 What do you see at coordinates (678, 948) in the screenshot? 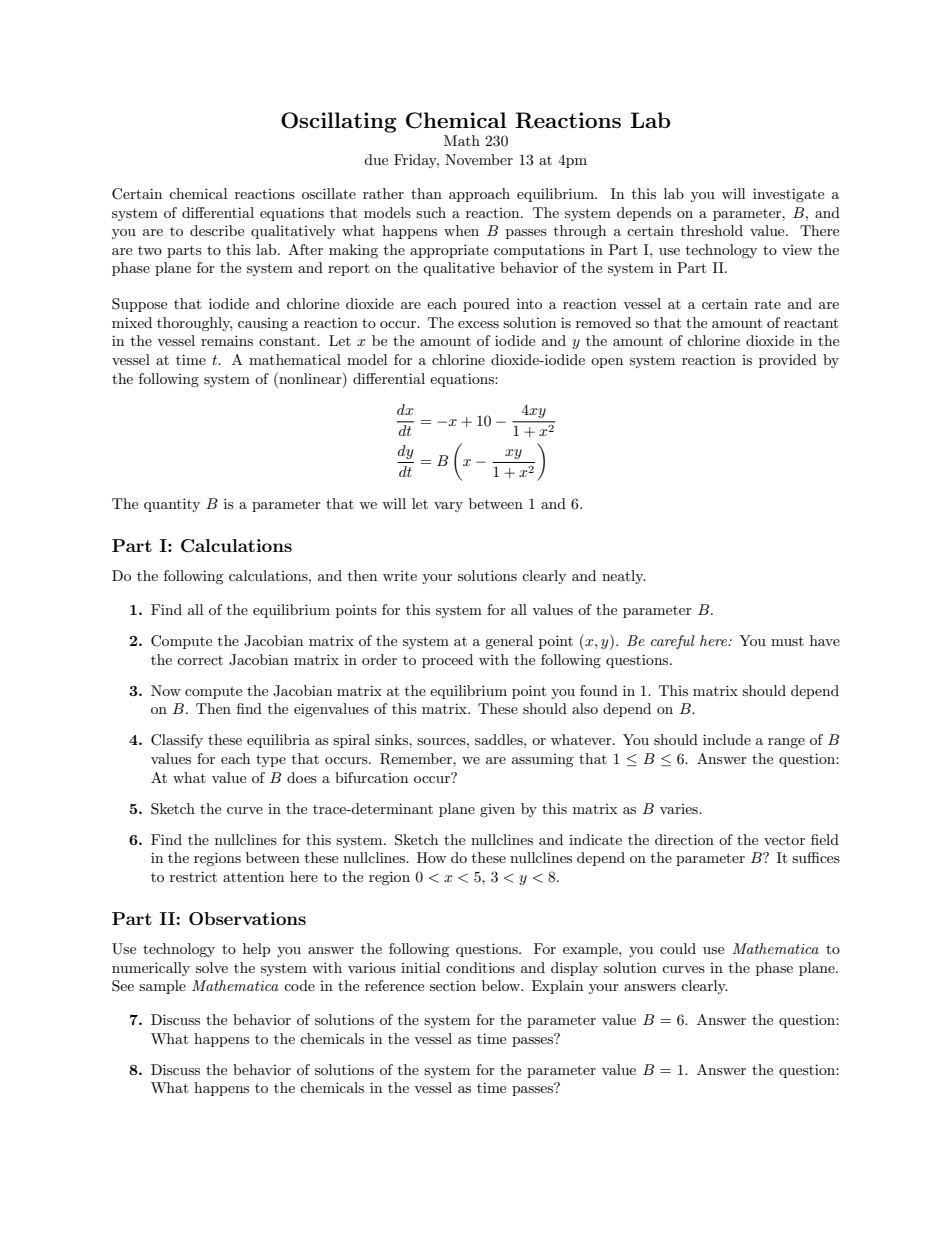
I see `could` at bounding box center [678, 948].
